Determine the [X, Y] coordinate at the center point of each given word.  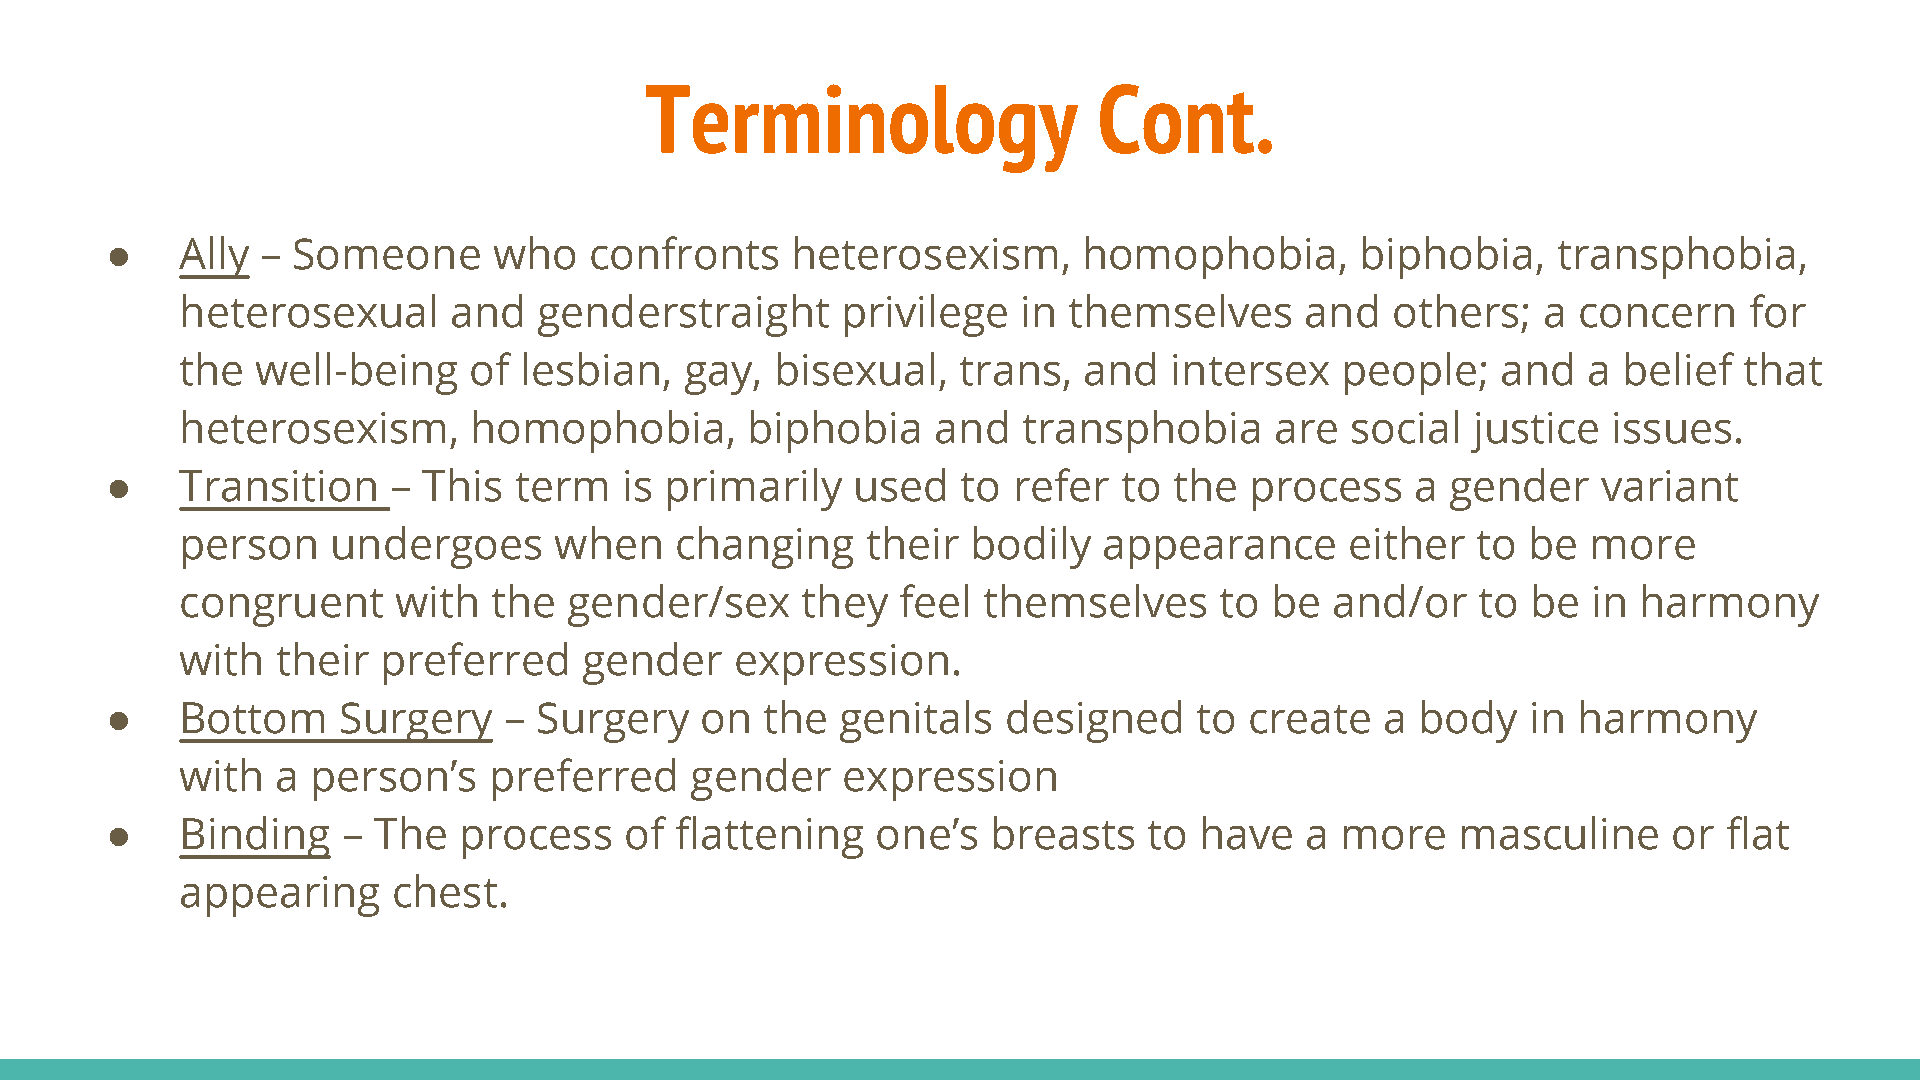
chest [445, 891]
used [900, 485]
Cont [1177, 119]
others [1456, 311]
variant [1669, 486]
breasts [1064, 833]
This [461, 485]
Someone [387, 254]
